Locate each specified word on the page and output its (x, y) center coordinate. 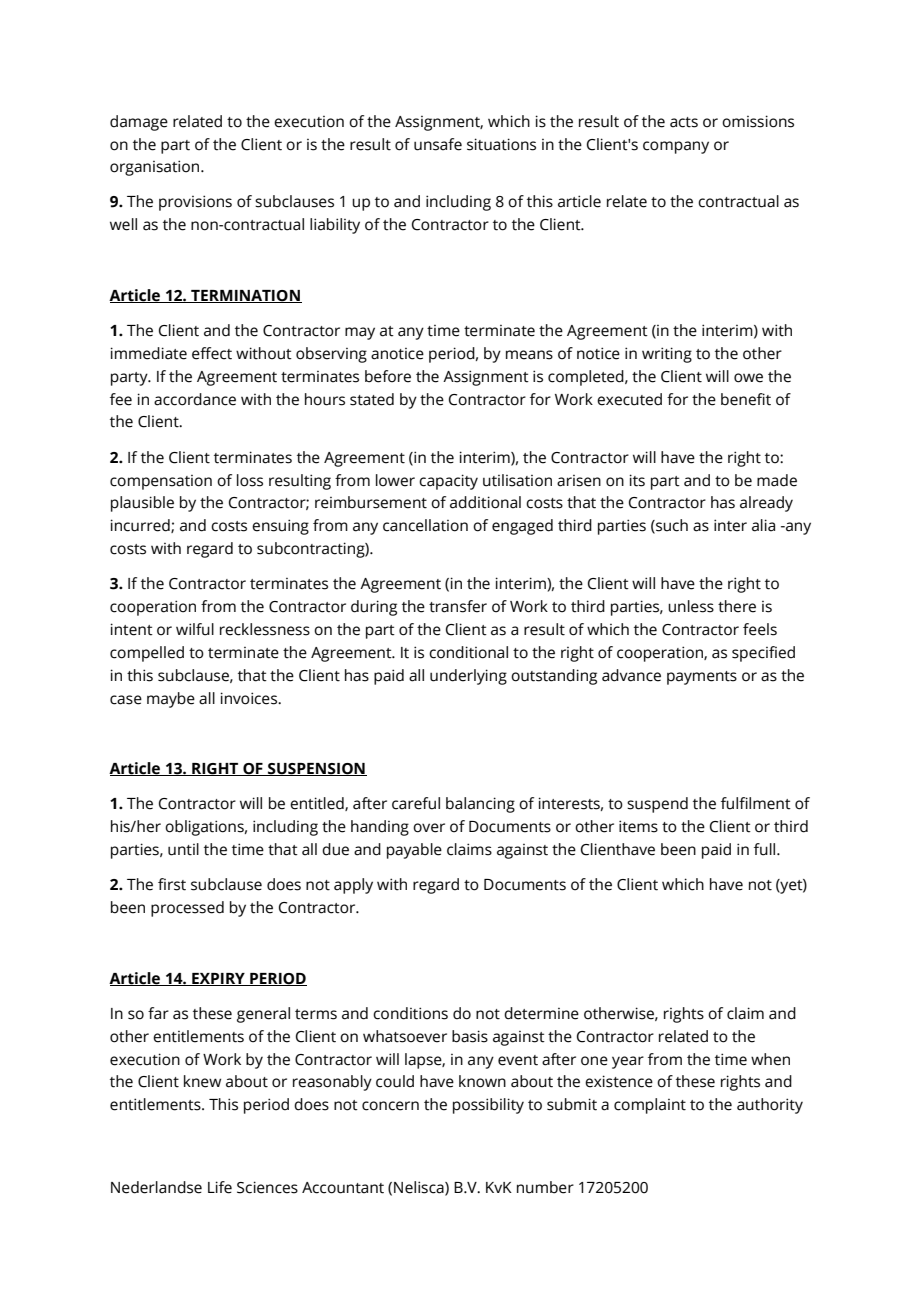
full (766, 849)
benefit (746, 399)
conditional (468, 652)
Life (220, 1187)
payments (702, 678)
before (388, 376)
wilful (195, 629)
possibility (488, 1106)
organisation (156, 168)
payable (414, 851)
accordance (195, 399)
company (676, 147)
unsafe (438, 144)
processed (187, 909)
